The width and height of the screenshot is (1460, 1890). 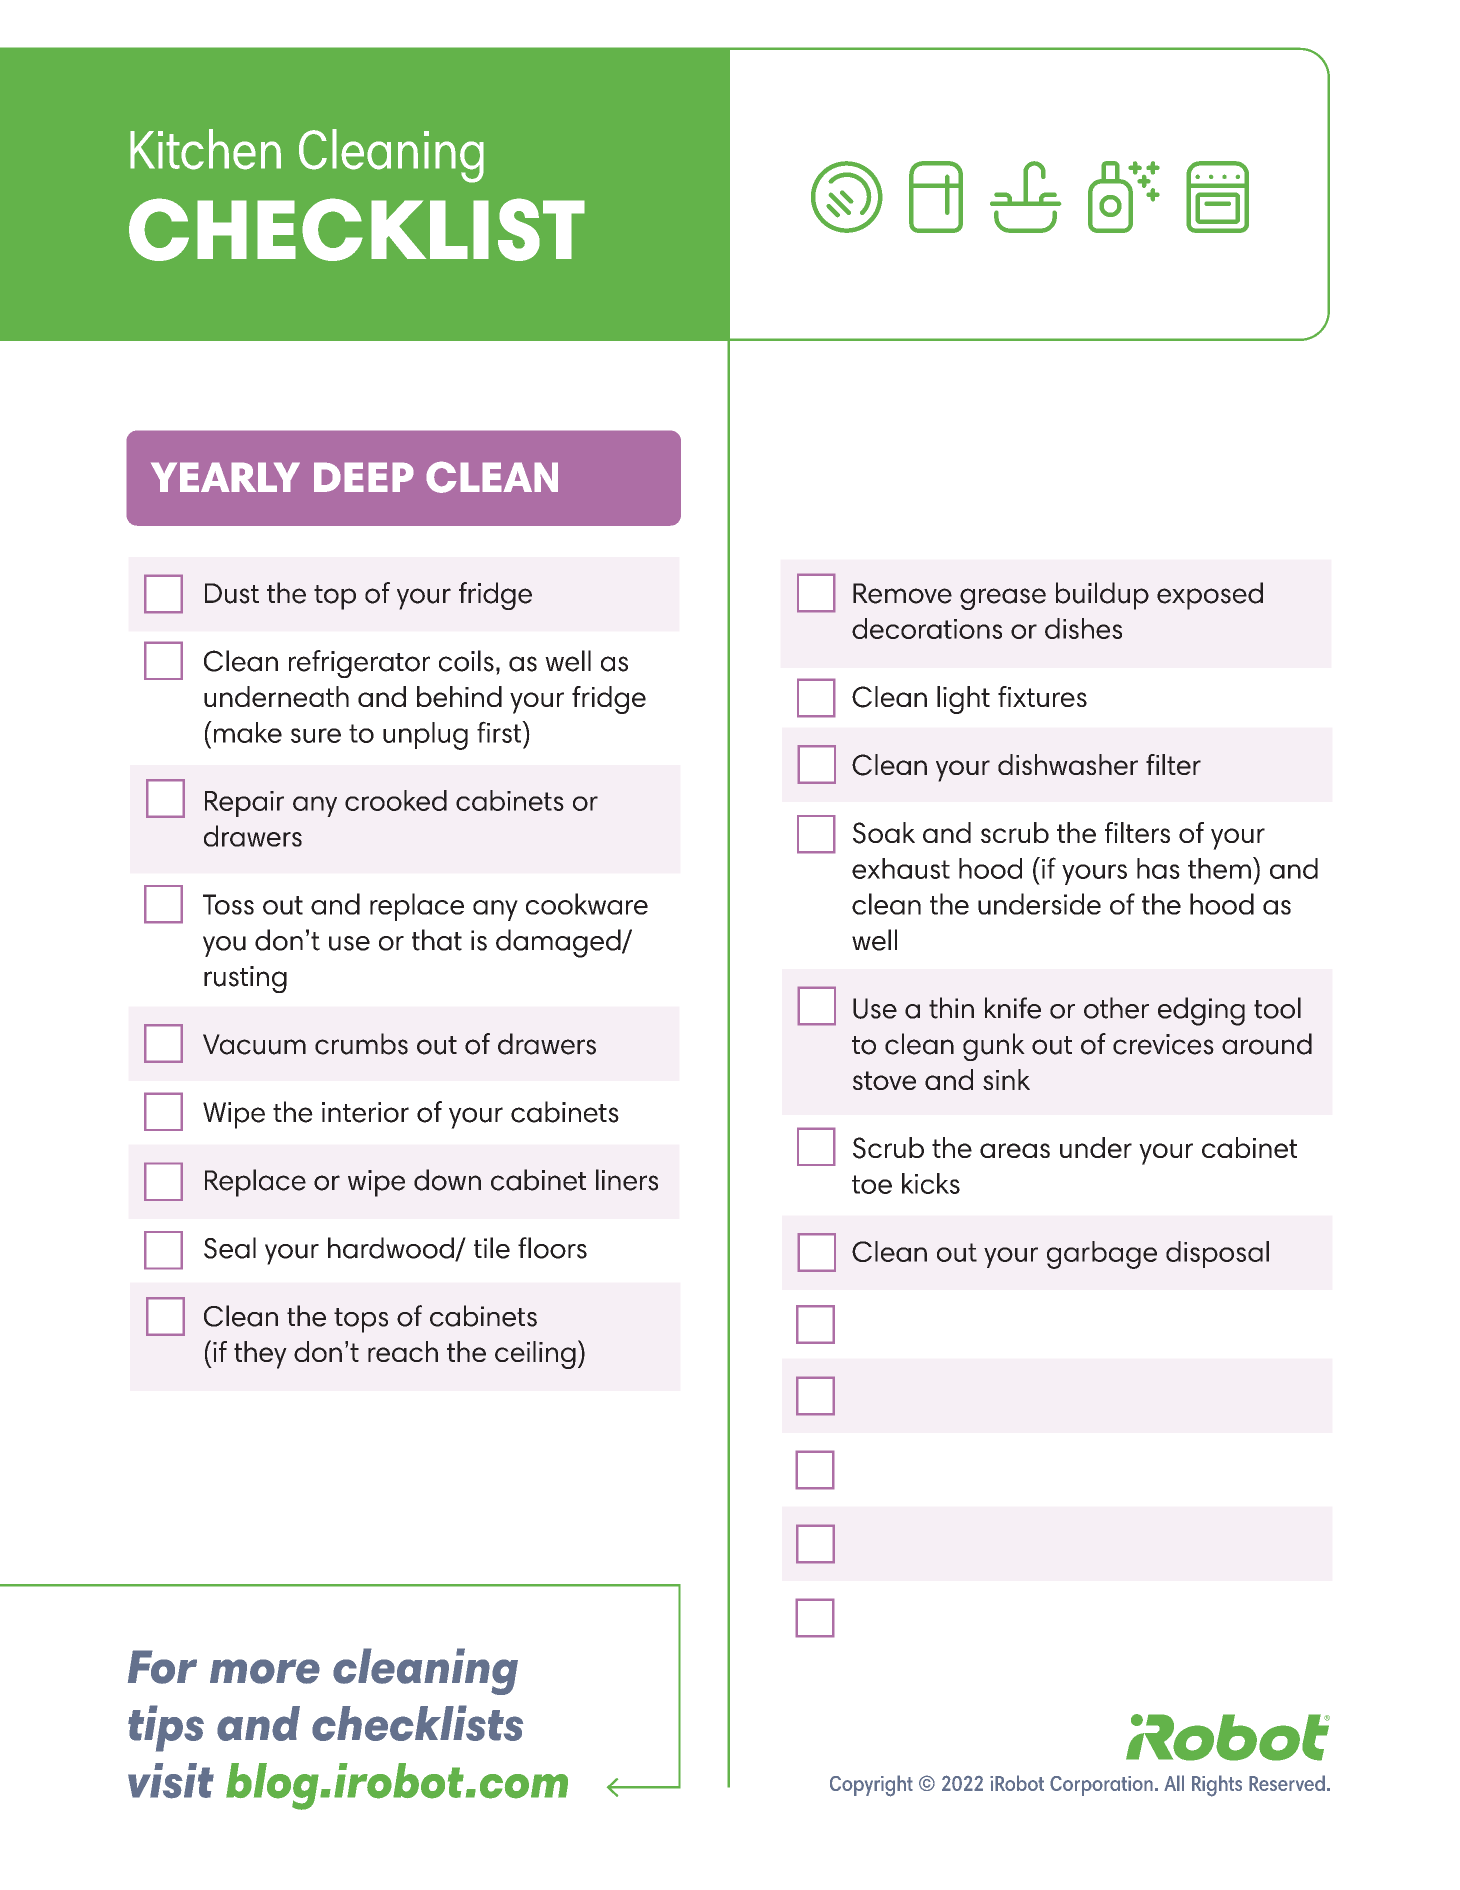 I want to click on hardwood, so click(x=392, y=1249).
